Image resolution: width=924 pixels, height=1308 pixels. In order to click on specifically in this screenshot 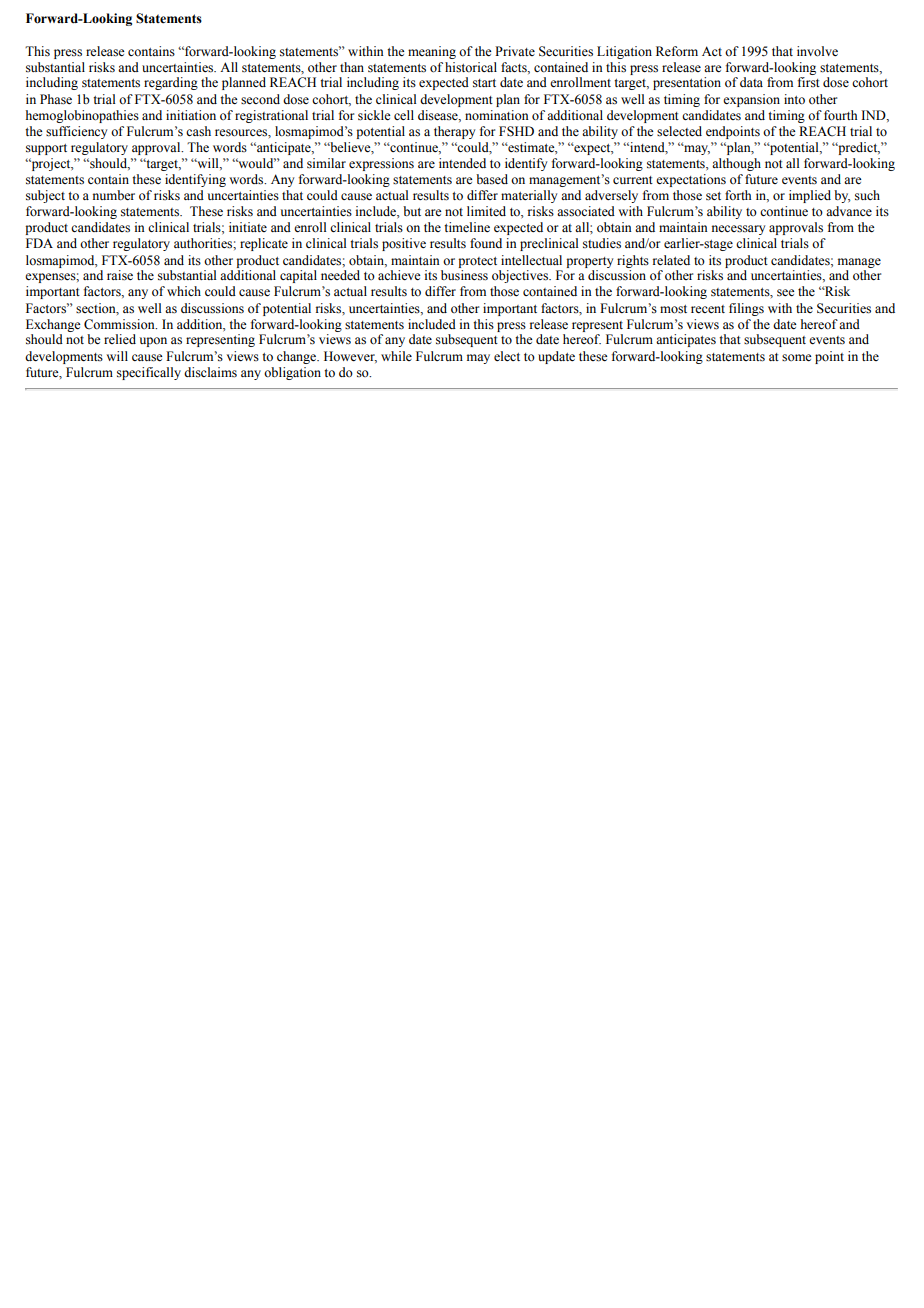, I will do `click(149, 373)`.
